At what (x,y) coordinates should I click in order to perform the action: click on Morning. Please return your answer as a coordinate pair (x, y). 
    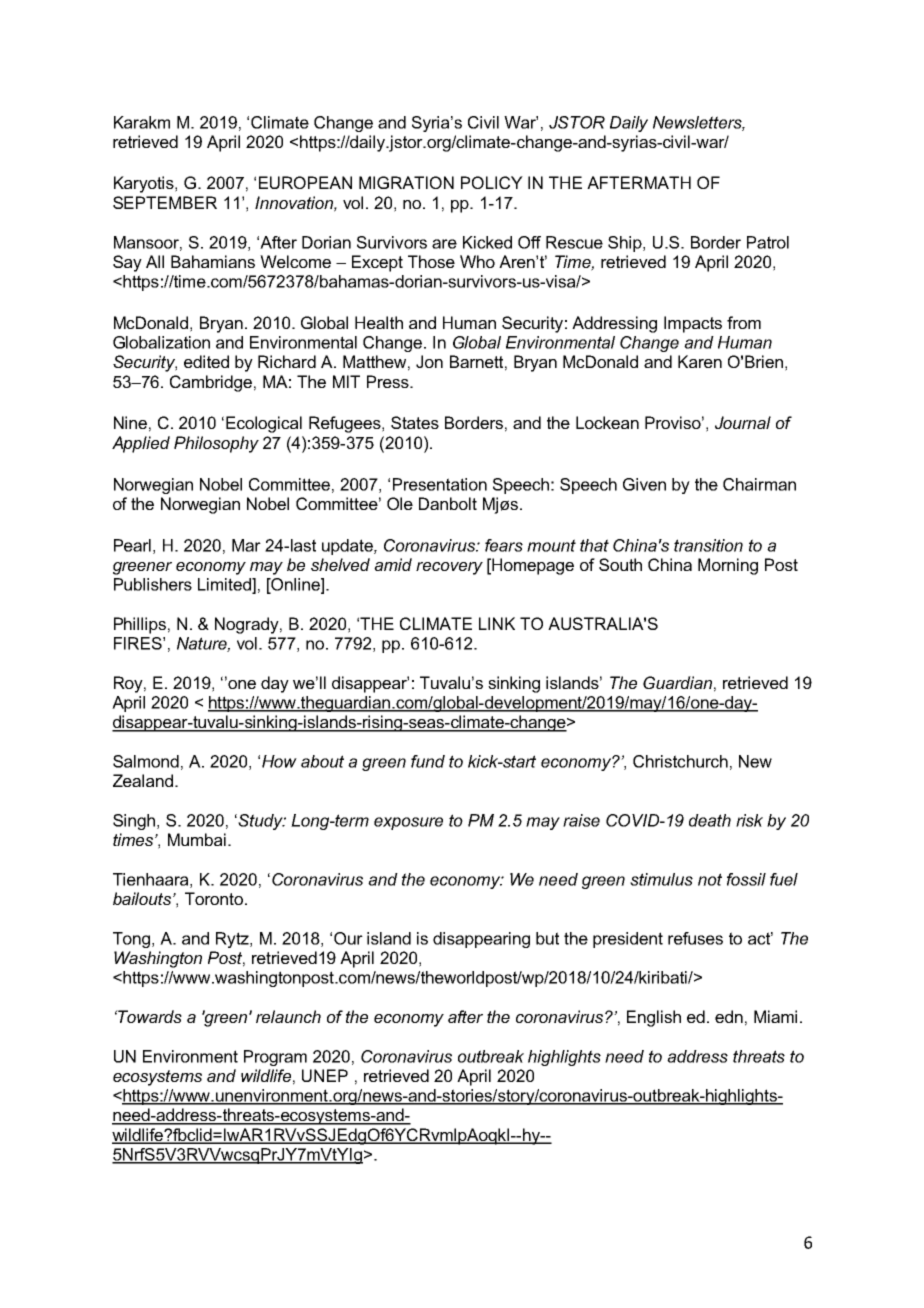
    Looking at the image, I should click on (728, 566).
